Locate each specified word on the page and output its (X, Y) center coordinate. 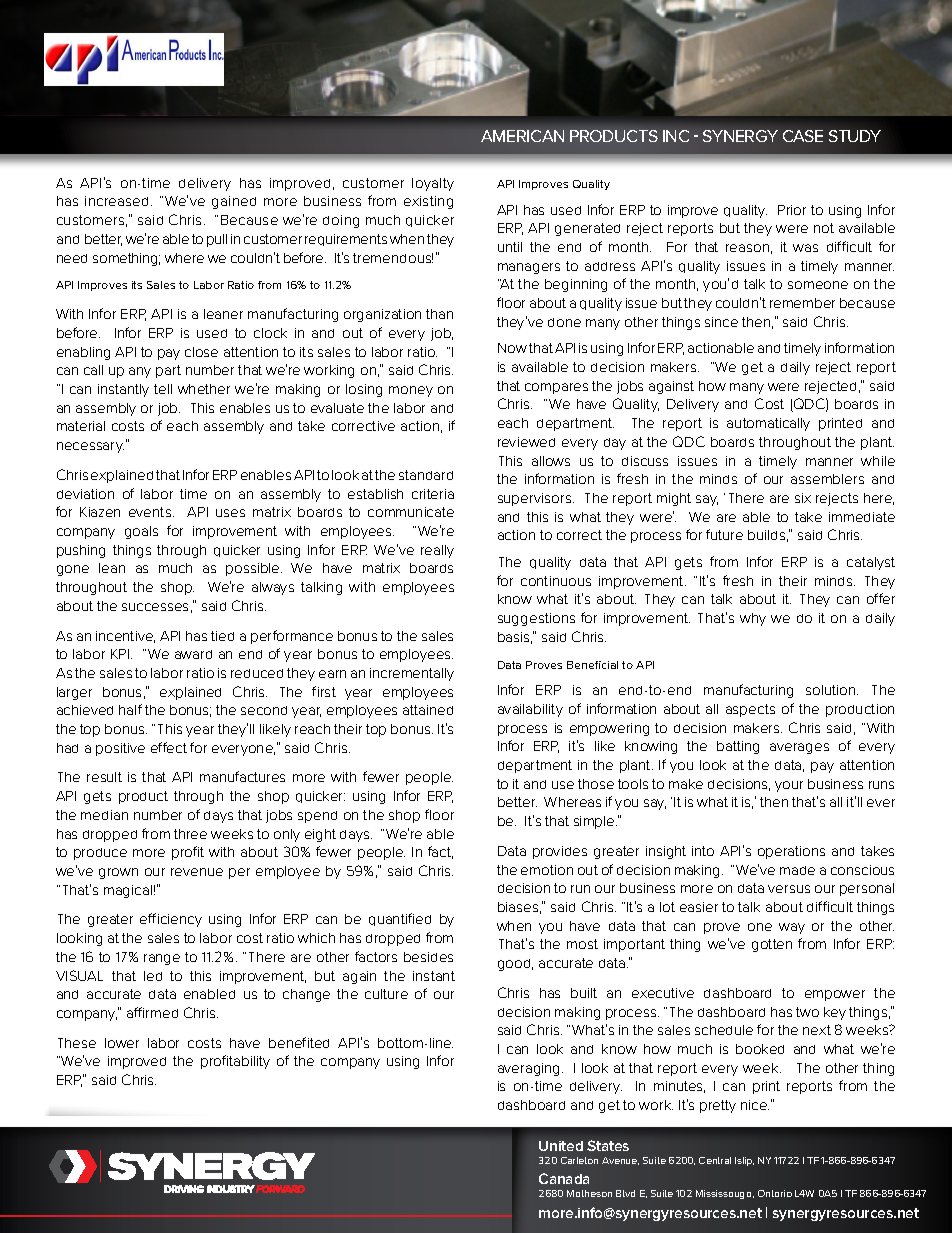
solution (832, 690)
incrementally (412, 674)
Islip (744, 1161)
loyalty (433, 184)
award (193, 654)
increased (118, 201)
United (561, 1146)
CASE (803, 136)
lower (122, 1043)
